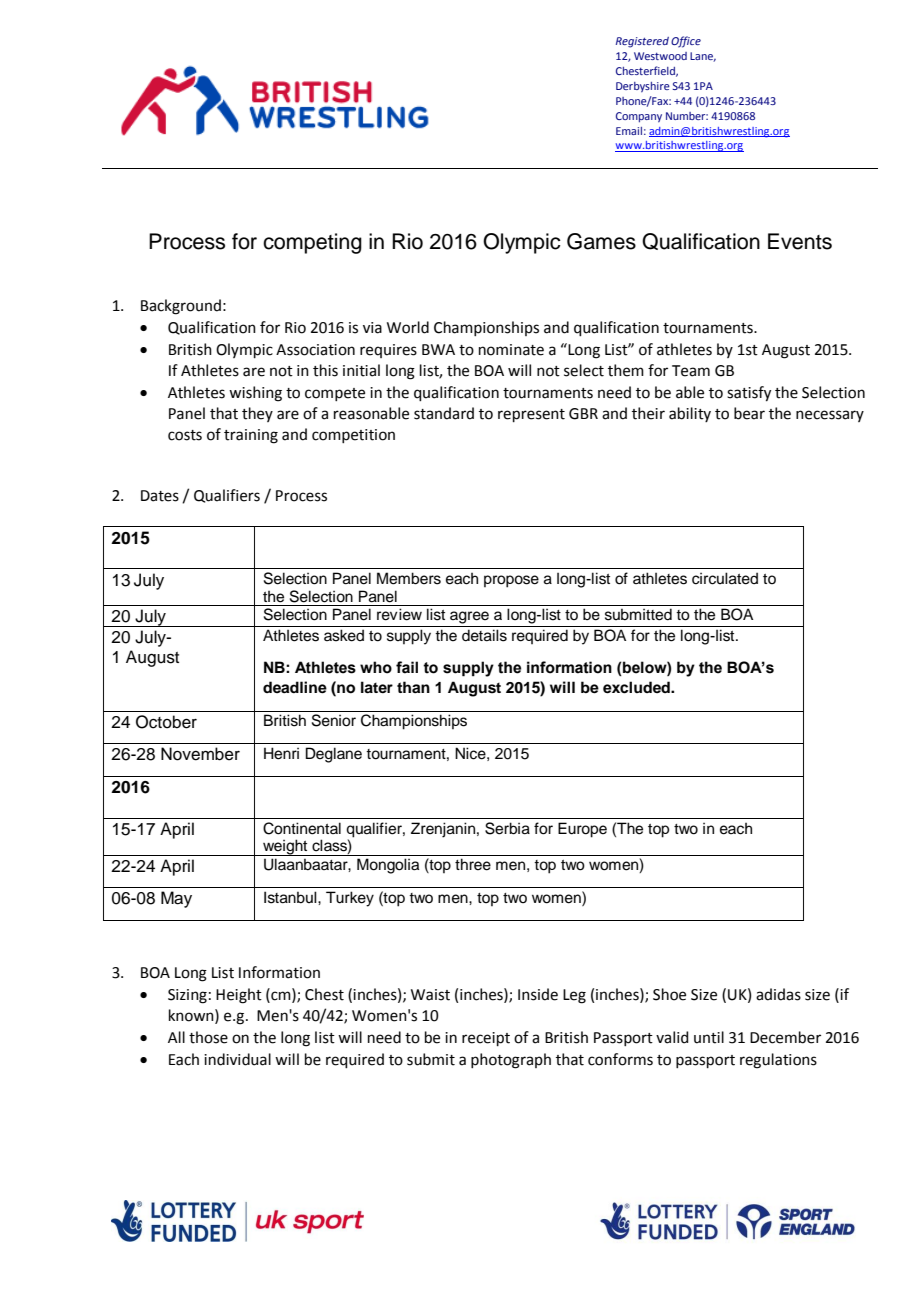 This screenshot has width=924, height=1307. I want to click on receipt, so click(486, 1039).
